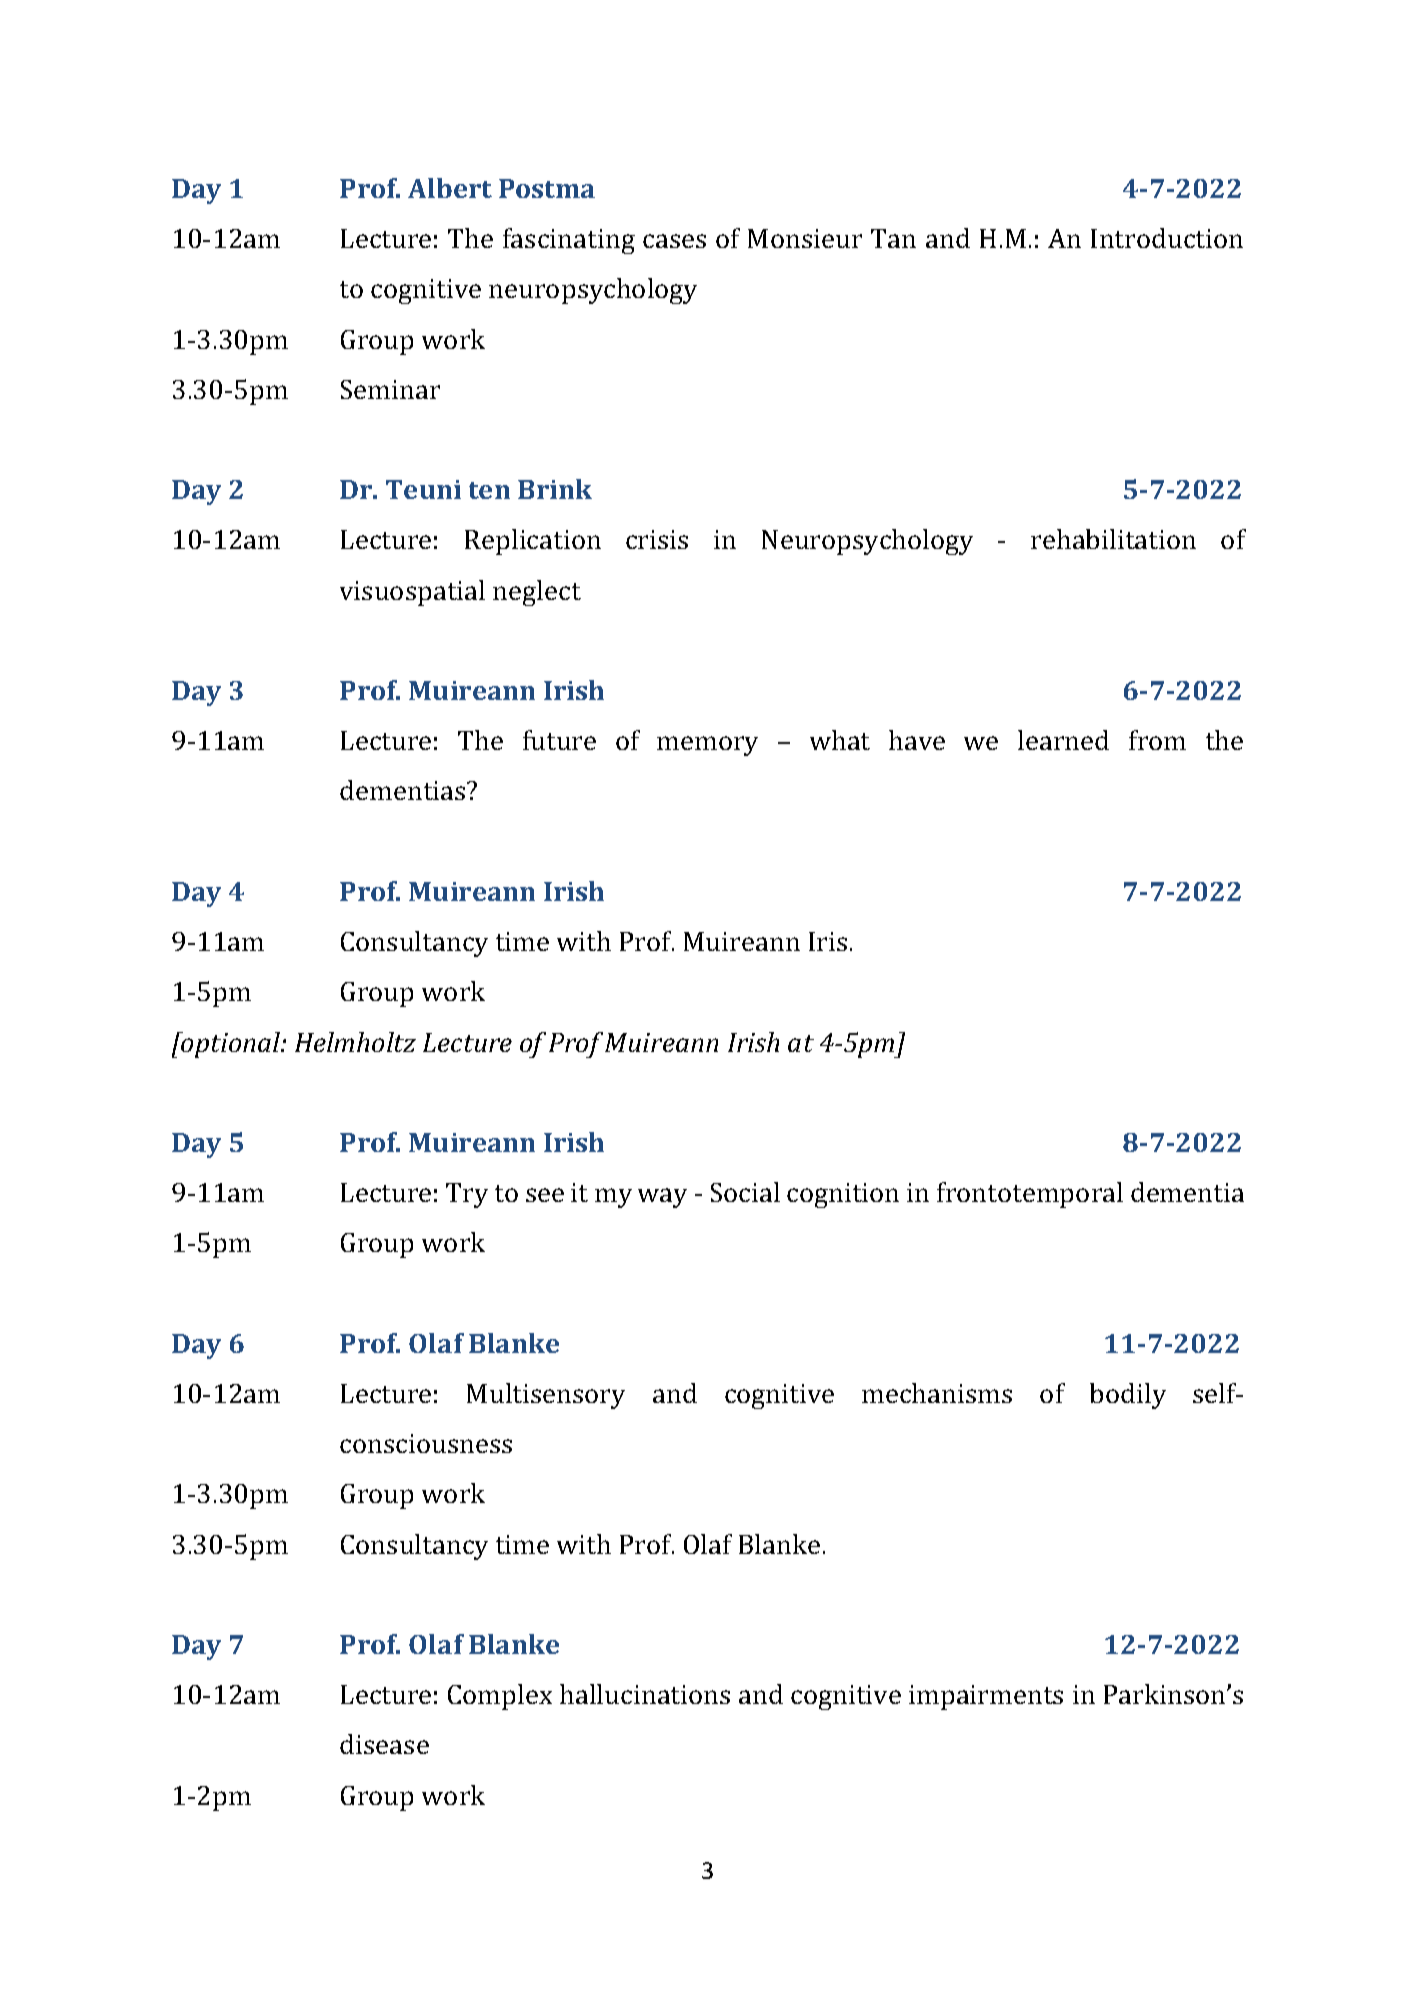  I want to click on memory, so click(707, 746).
